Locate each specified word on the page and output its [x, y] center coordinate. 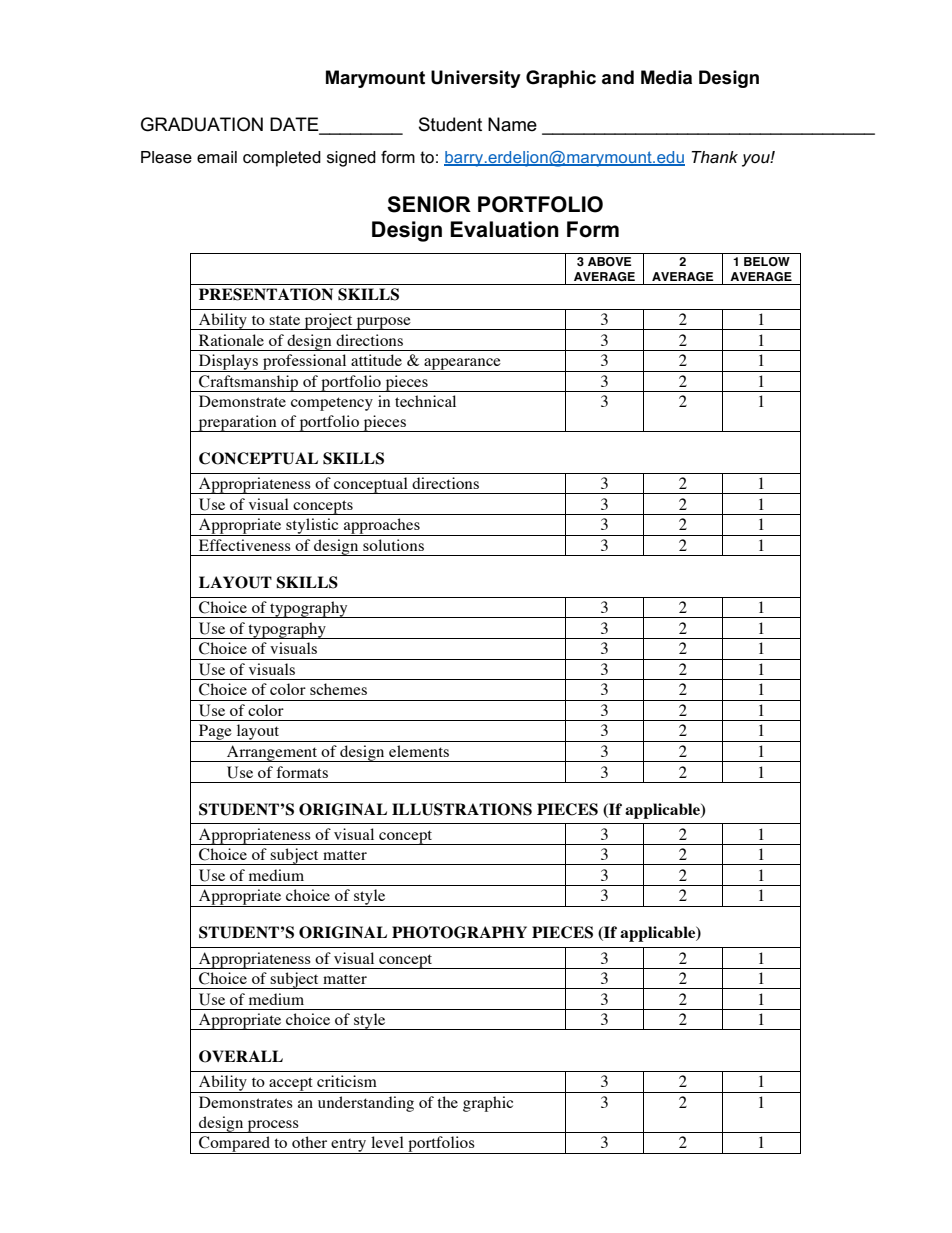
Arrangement [272, 753]
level [387, 1142]
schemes [338, 689]
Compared [234, 1145]
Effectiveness [245, 545]
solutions [393, 545]
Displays [229, 363]
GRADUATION [202, 124]
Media [666, 77]
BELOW [767, 261]
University [476, 79]
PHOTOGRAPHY [459, 932]
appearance [462, 365]
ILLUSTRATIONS [462, 809]
